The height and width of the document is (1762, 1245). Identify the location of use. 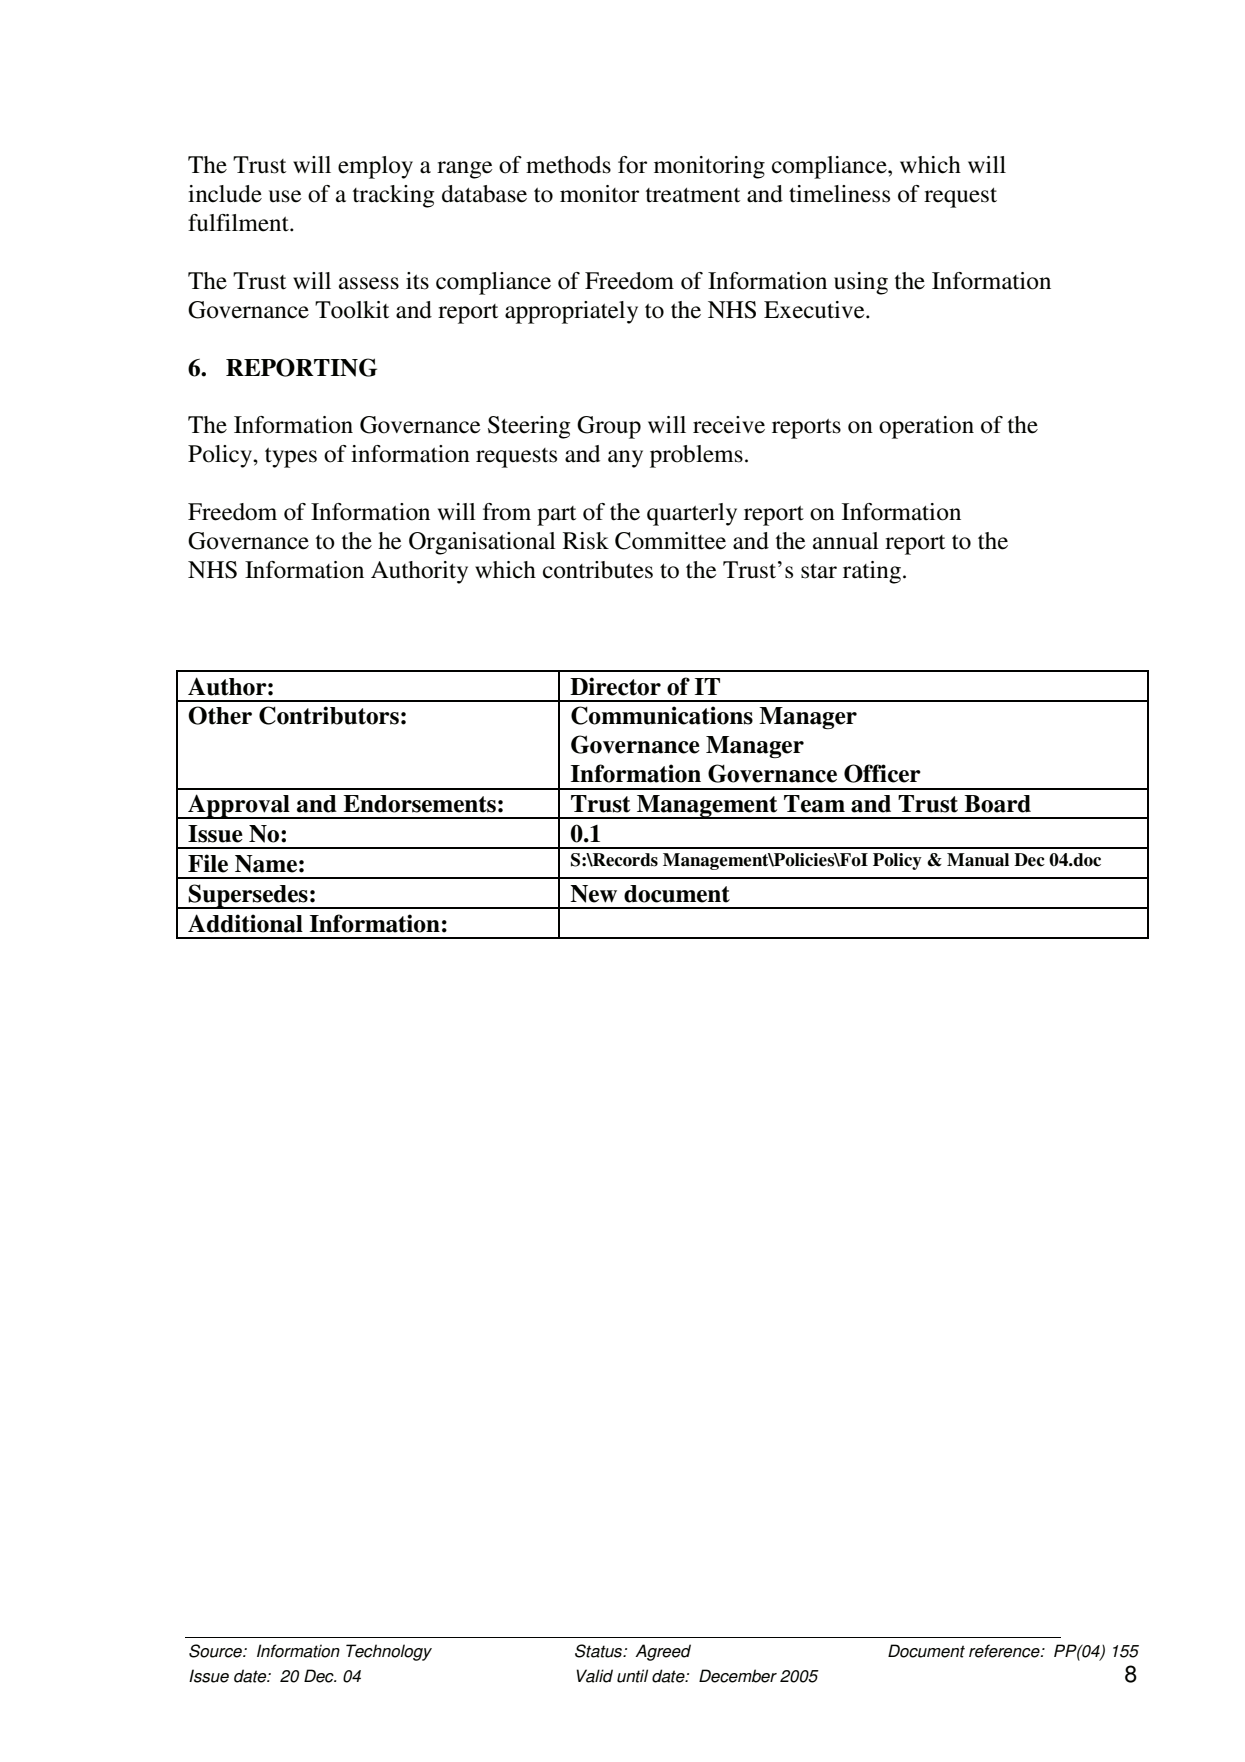
(285, 196).
